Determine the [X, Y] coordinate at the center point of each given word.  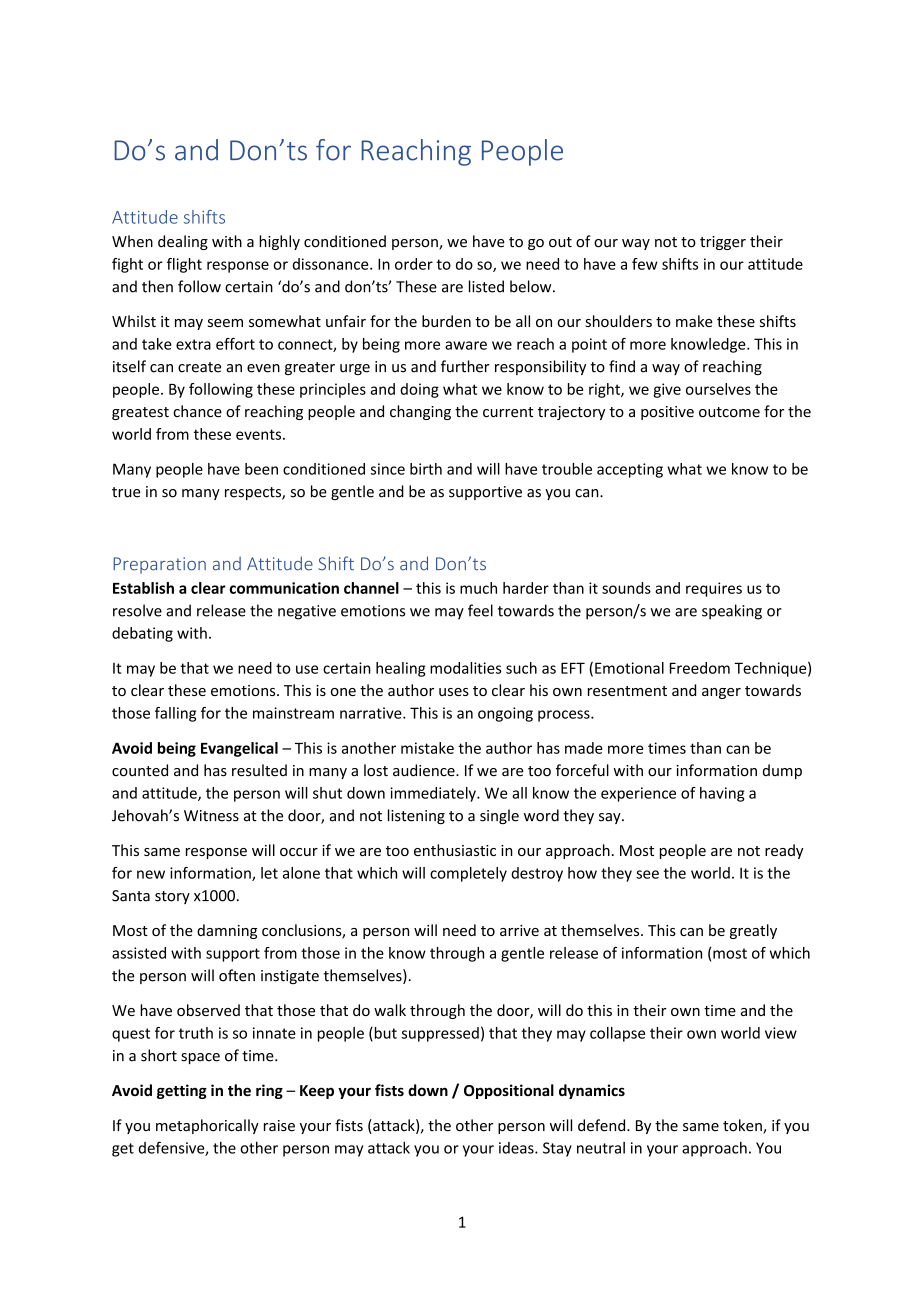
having [722, 794]
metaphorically [207, 1126]
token [743, 1126]
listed [486, 286]
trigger [723, 243]
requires [714, 589]
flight [184, 265]
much [478, 588]
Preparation [159, 565]
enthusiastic [455, 850]
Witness [211, 816]
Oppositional [509, 1091]
